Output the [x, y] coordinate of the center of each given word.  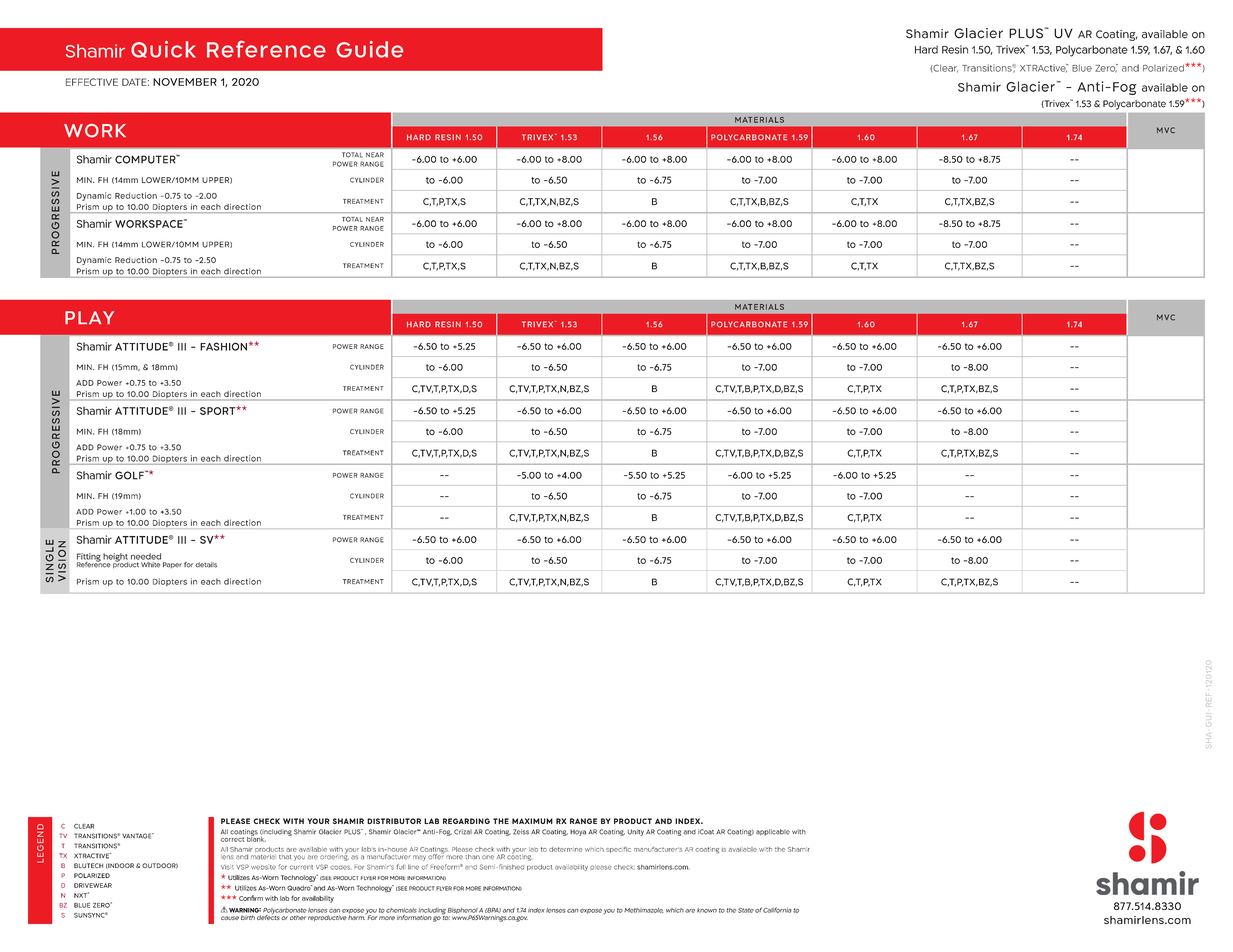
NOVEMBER [185, 82]
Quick [163, 49]
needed [146, 556]
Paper [172, 565]
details [206, 565]
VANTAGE [138, 836]
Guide [370, 49]
